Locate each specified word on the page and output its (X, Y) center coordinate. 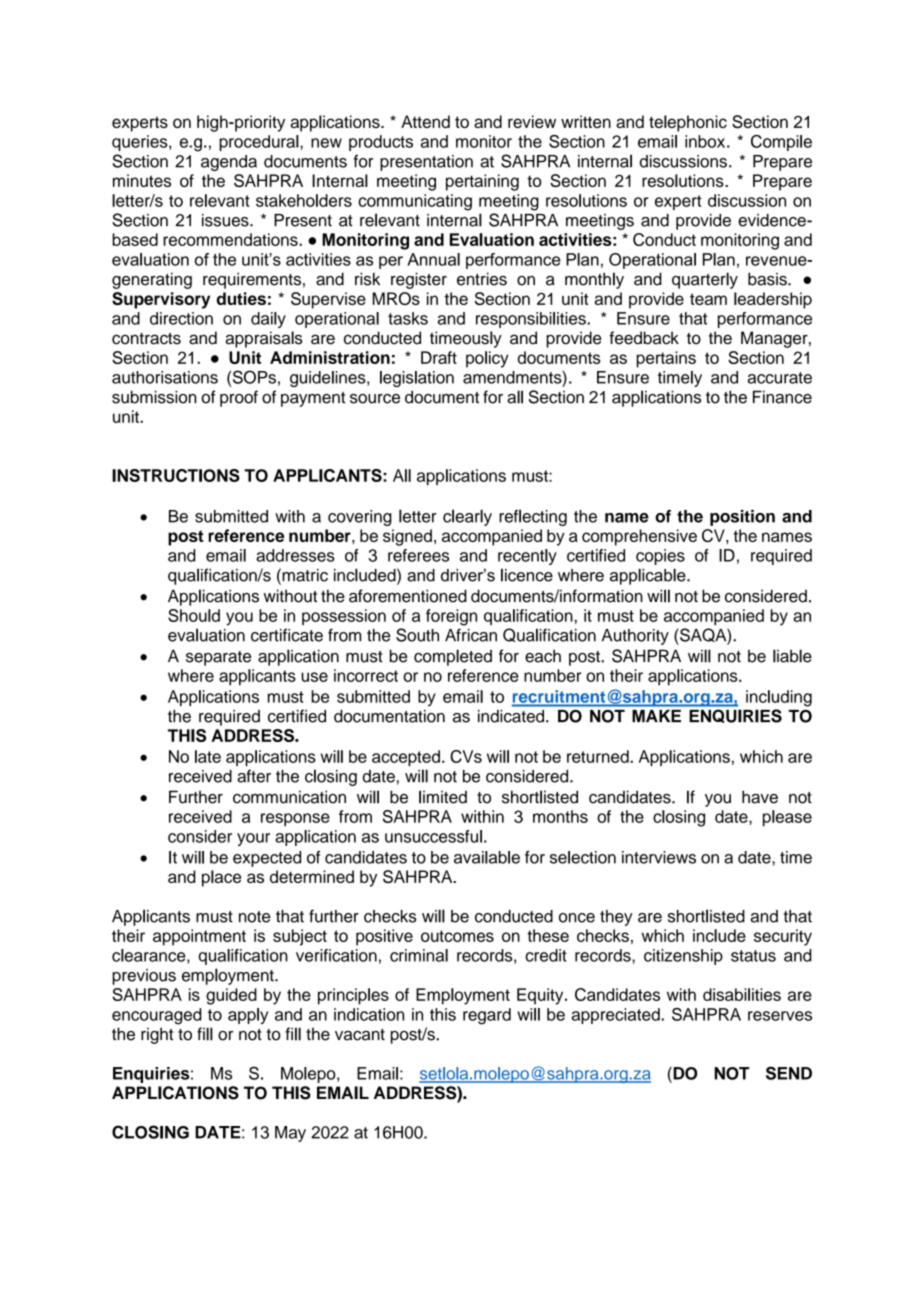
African (471, 635)
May (290, 1134)
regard (487, 1016)
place (221, 878)
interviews (659, 857)
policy (487, 359)
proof (239, 398)
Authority (635, 637)
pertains (666, 359)
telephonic (688, 123)
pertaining (482, 182)
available (487, 857)
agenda (229, 163)
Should (194, 615)
